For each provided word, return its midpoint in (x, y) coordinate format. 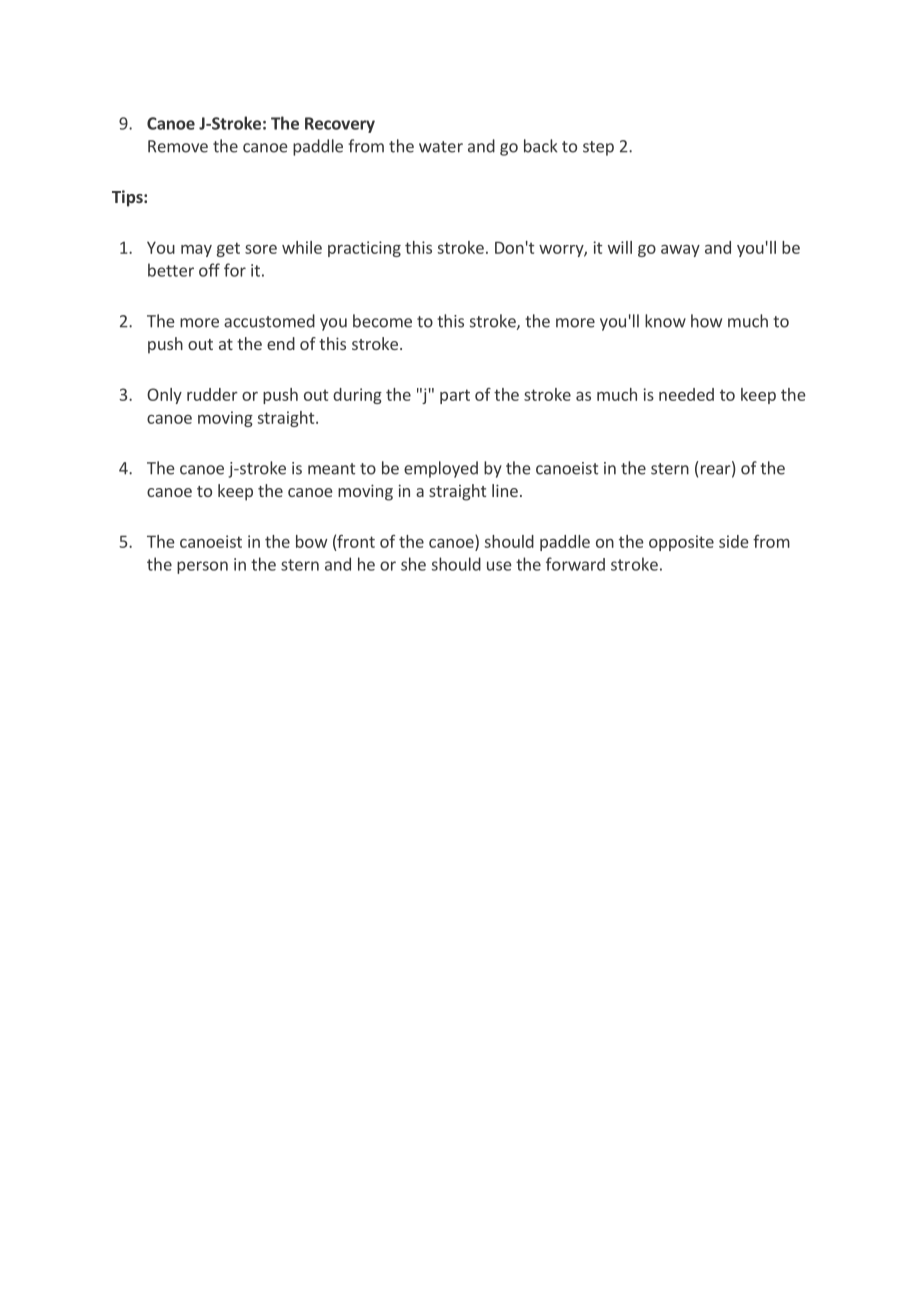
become (382, 321)
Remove (178, 146)
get (228, 249)
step (598, 148)
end (281, 343)
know (665, 321)
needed (686, 394)
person (202, 567)
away (680, 251)
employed (441, 469)
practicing (364, 249)
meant (331, 469)
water (441, 147)
